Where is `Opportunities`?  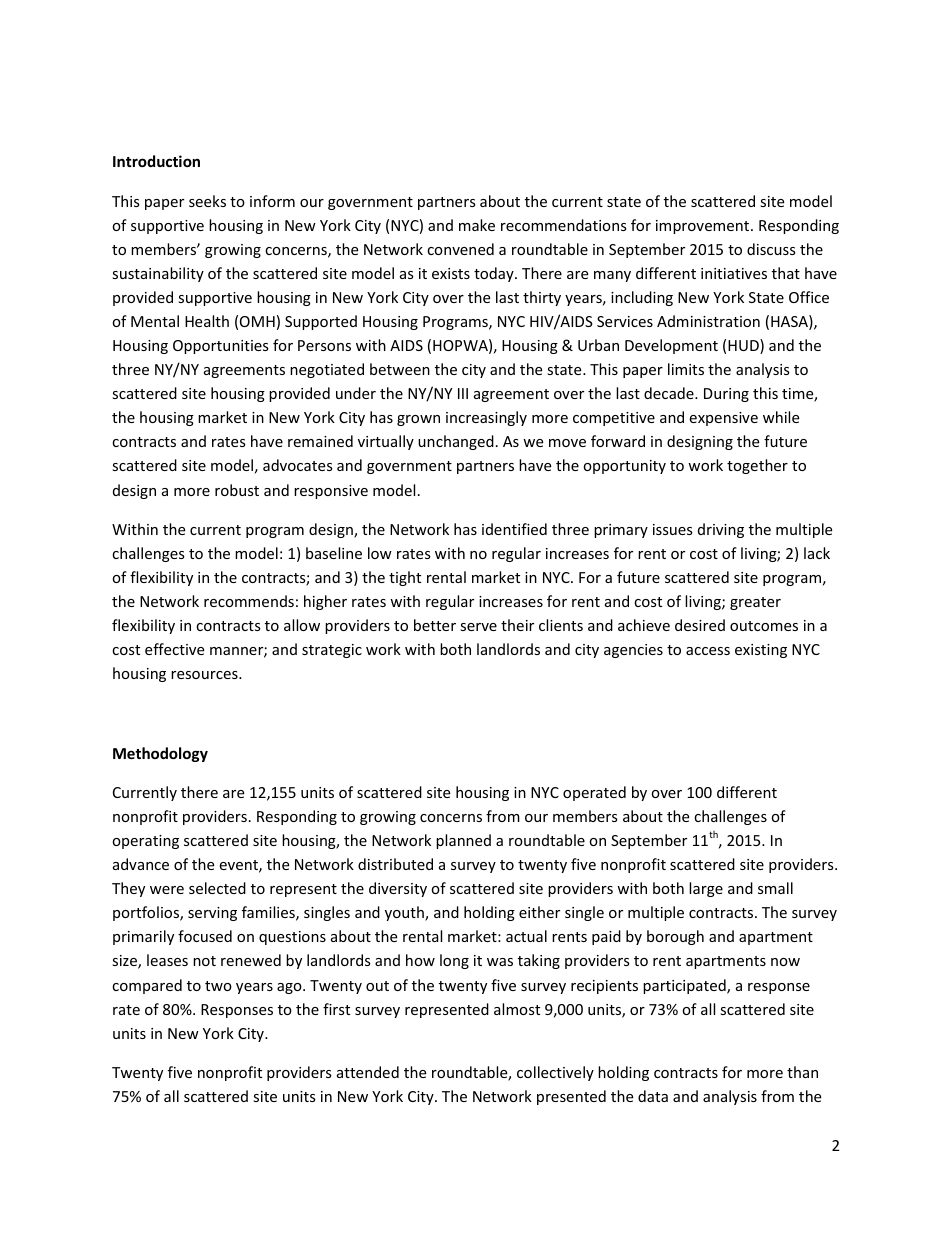
Opportunities is located at coordinates (221, 347).
